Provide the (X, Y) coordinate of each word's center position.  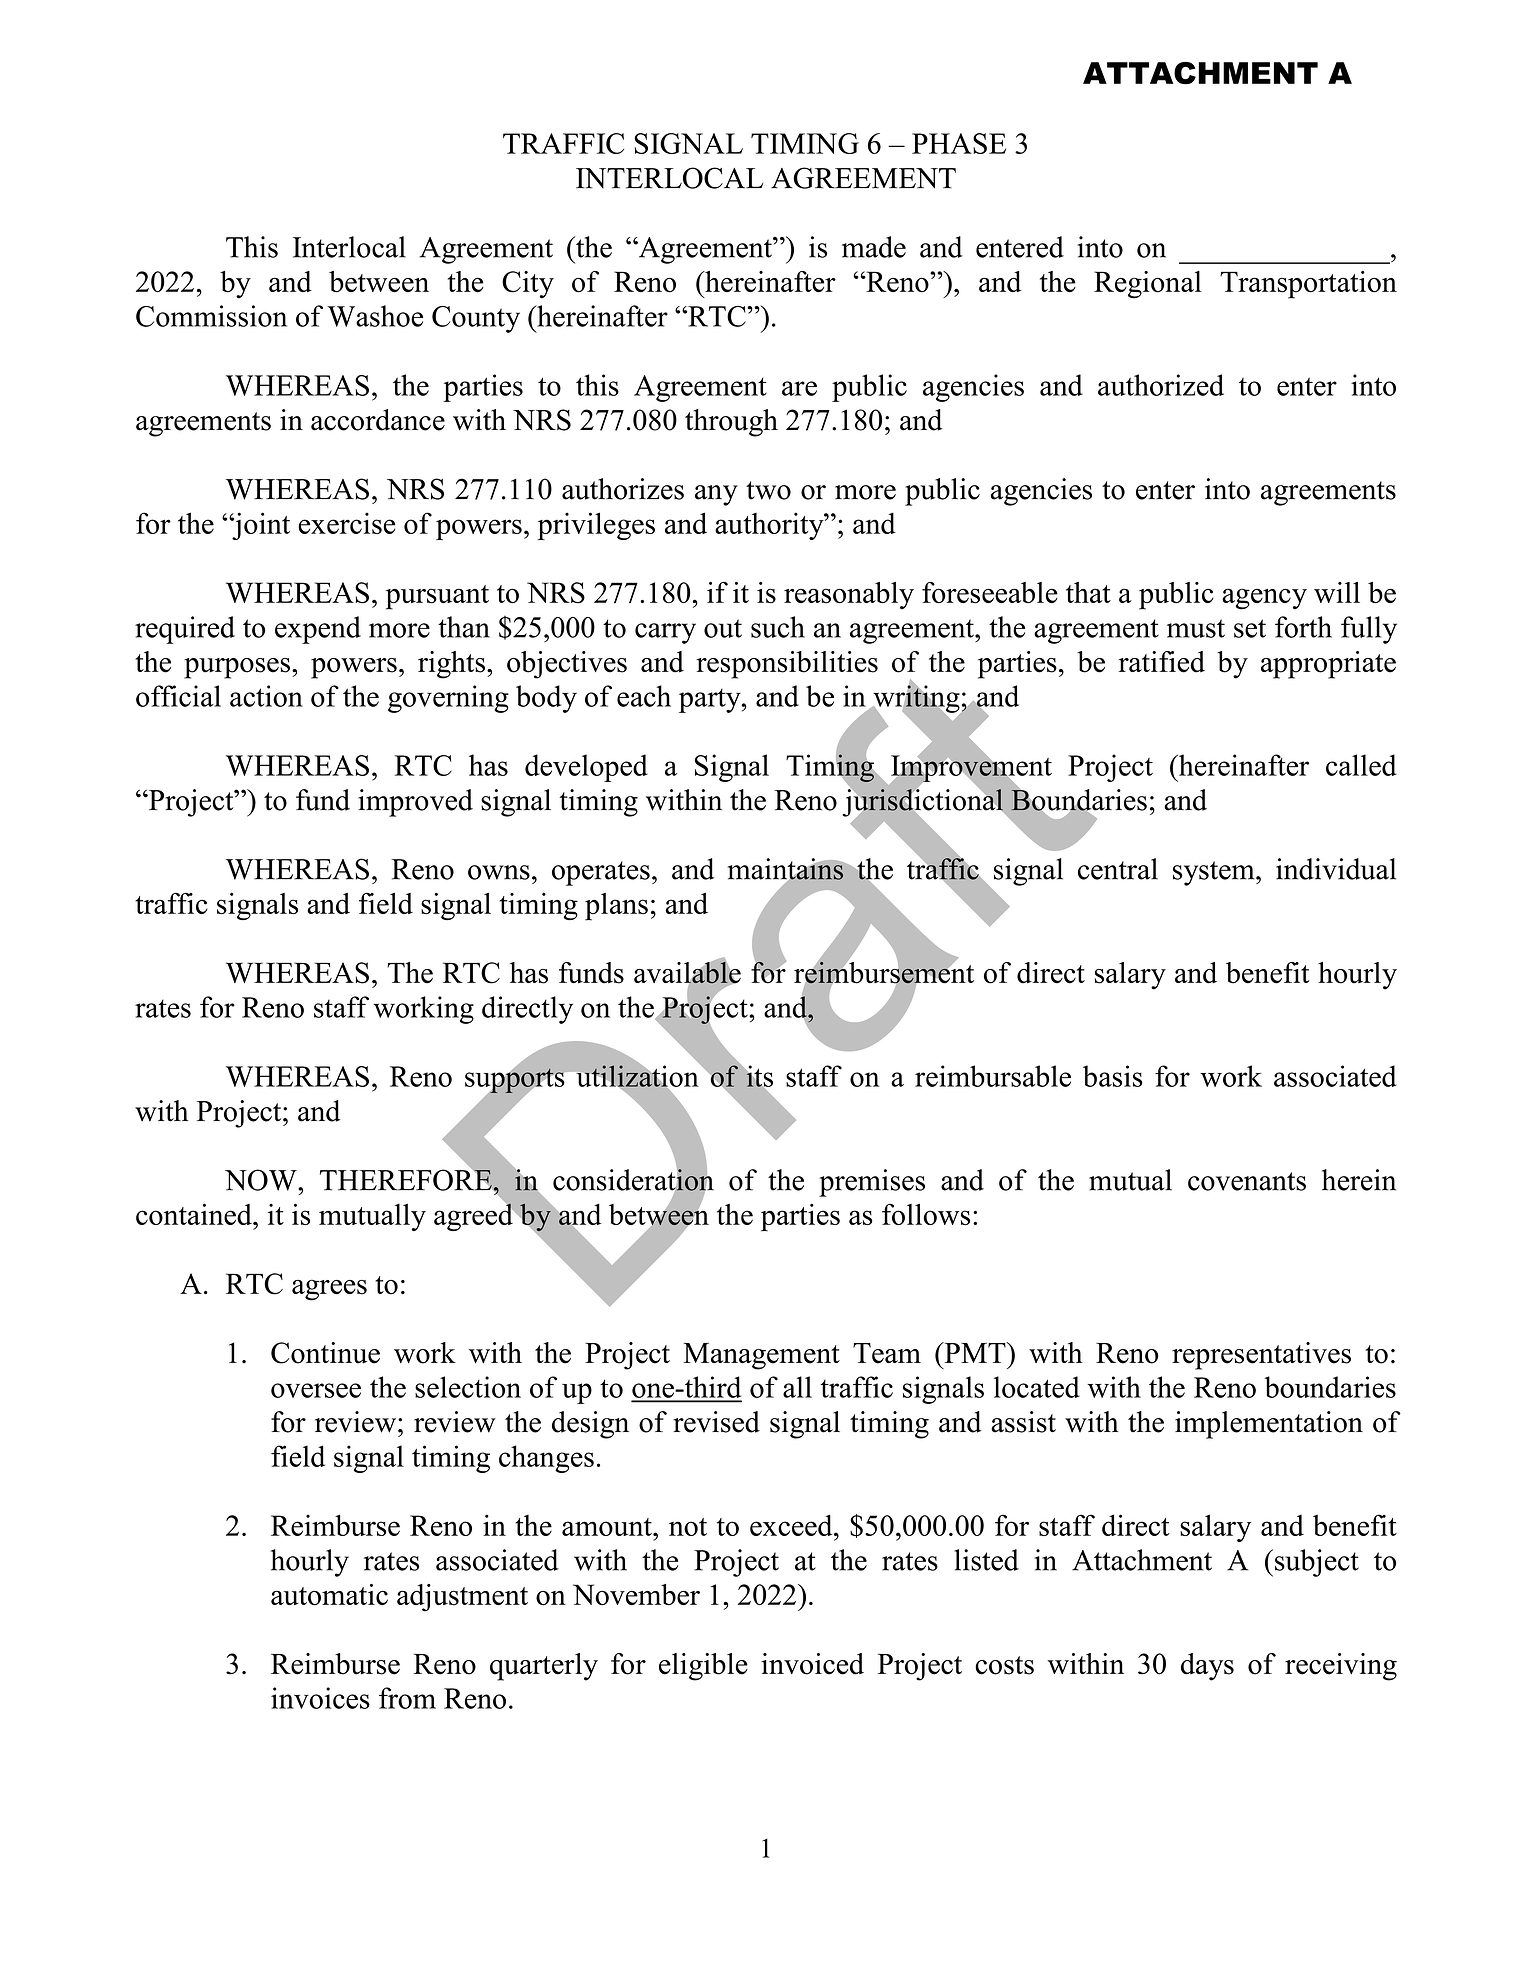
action (266, 696)
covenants (1247, 1181)
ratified (1162, 662)
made (874, 247)
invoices (320, 1698)
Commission (211, 316)
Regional (1148, 285)
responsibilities (787, 665)
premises (872, 1183)
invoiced (812, 1664)
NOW (262, 1180)
